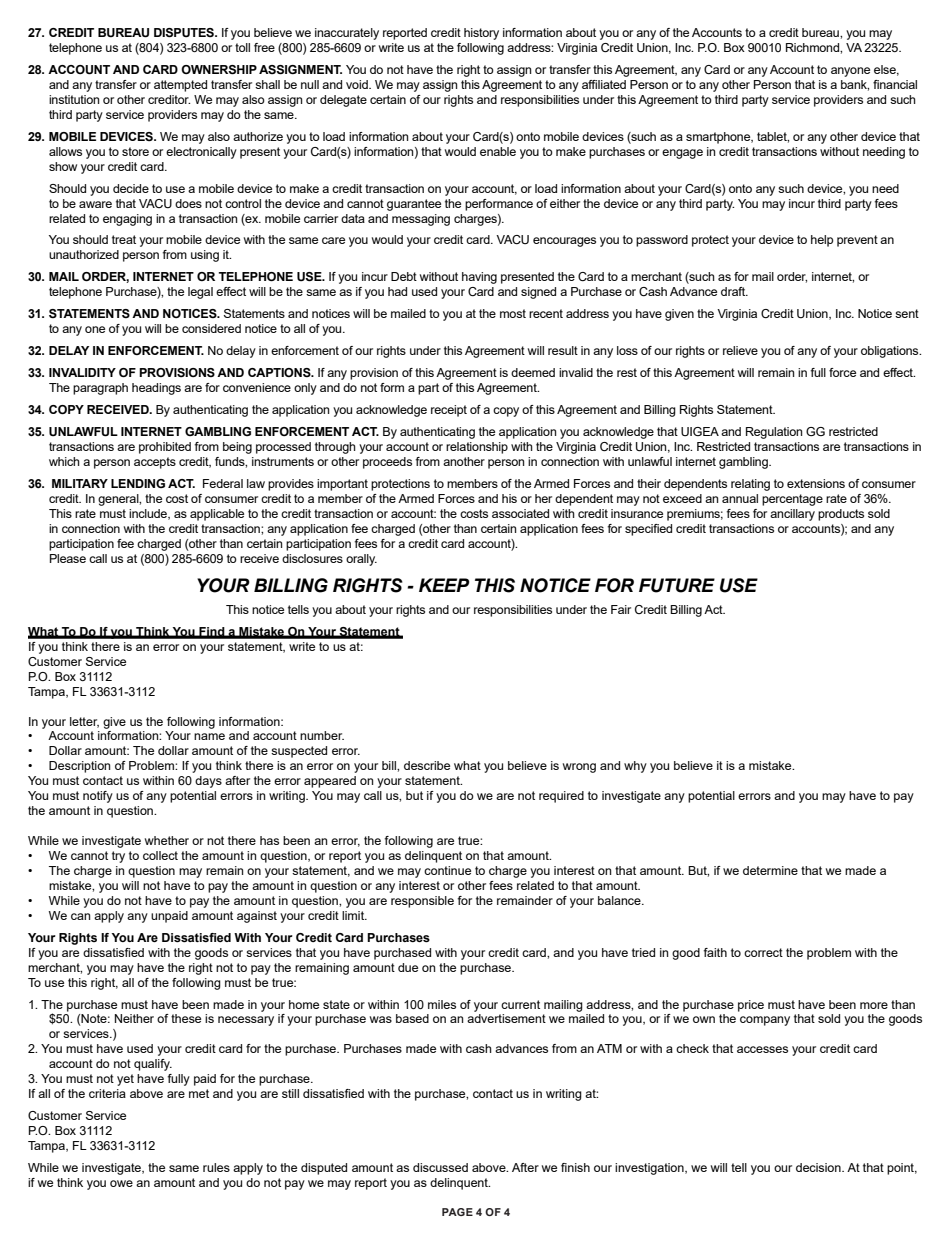  What do you see at coordinates (481, 34) in the screenshot?
I see `history` at bounding box center [481, 34].
